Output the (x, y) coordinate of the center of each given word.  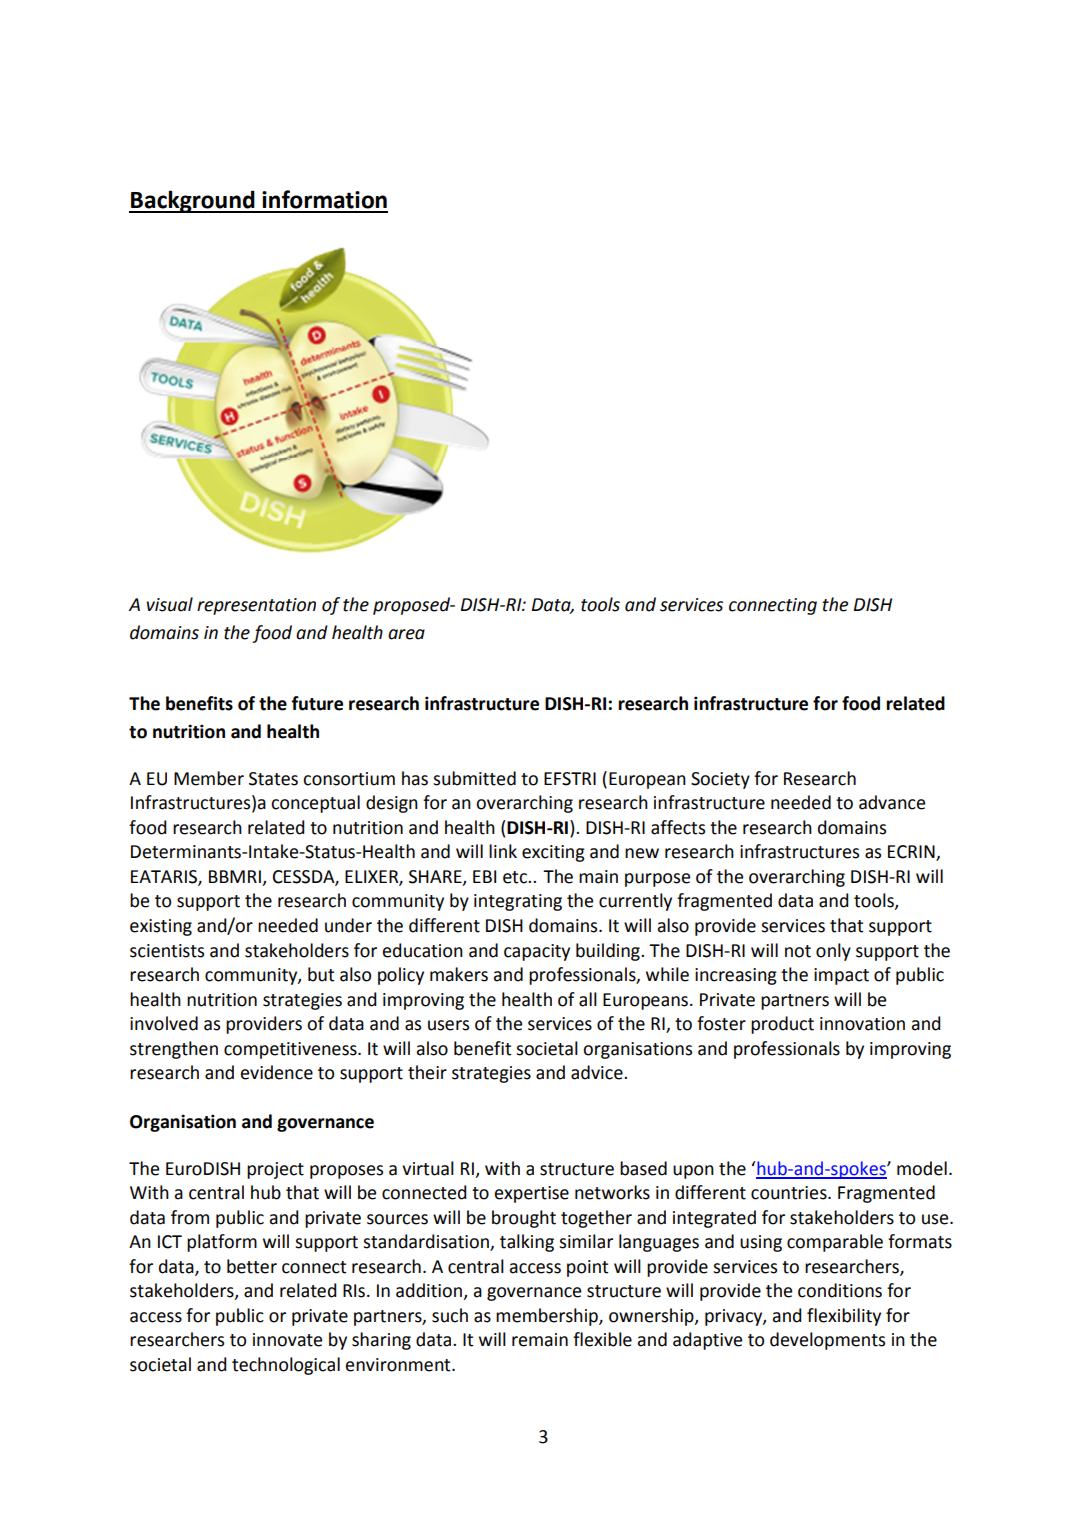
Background (193, 201)
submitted (474, 778)
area (406, 634)
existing (161, 927)
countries (790, 1193)
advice (598, 1072)
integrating (518, 902)
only (833, 952)
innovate (287, 1340)
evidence (277, 1072)
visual (170, 604)
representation (256, 606)
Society (720, 780)
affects (678, 827)
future (317, 703)
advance (892, 802)
